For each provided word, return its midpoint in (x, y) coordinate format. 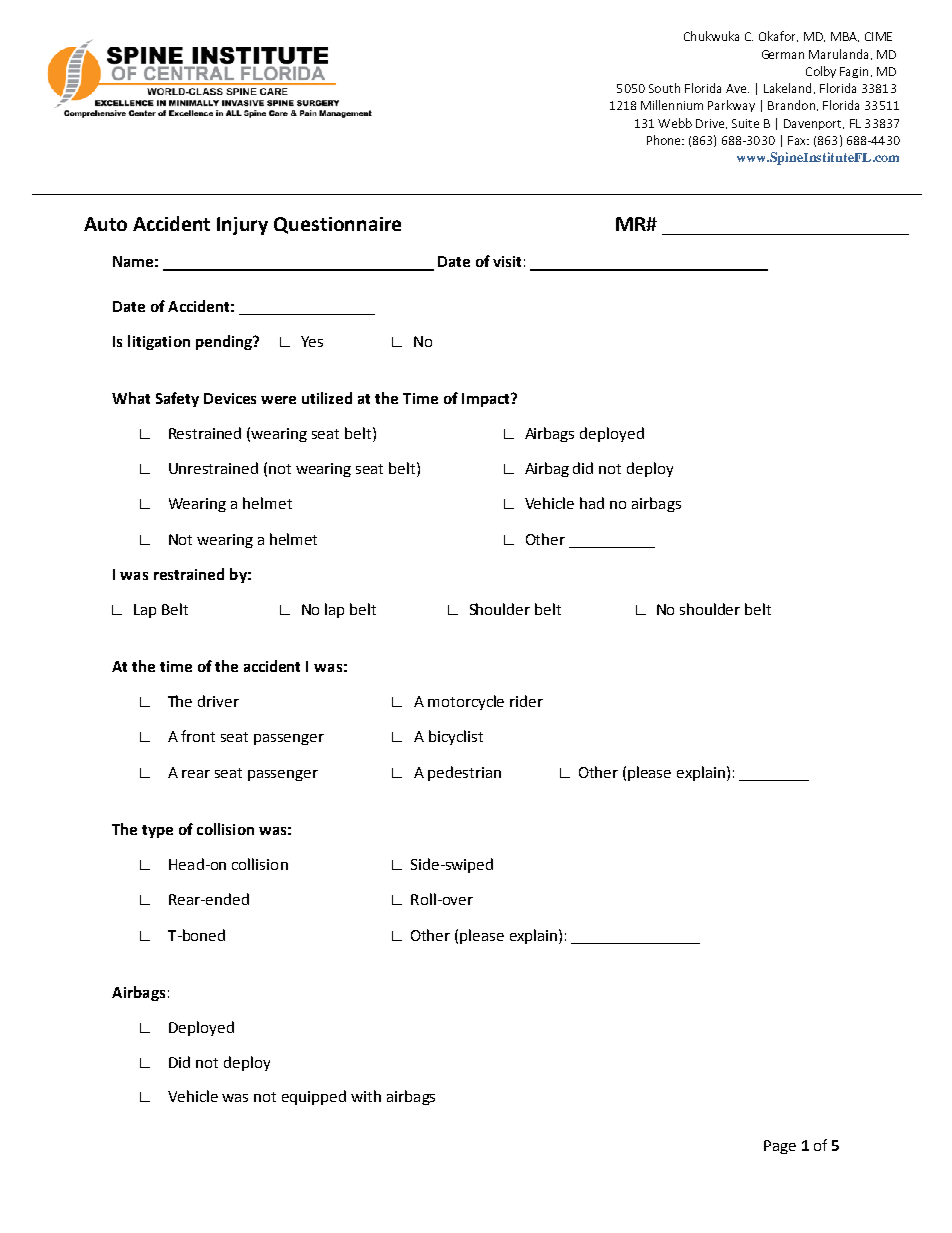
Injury (242, 226)
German (783, 54)
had (592, 503)
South (664, 88)
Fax (798, 140)
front (198, 736)
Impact (487, 400)
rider (526, 701)
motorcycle (466, 702)
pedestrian (464, 773)
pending (225, 342)
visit (507, 261)
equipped (314, 1097)
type (157, 831)
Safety (177, 399)
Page (780, 1147)
